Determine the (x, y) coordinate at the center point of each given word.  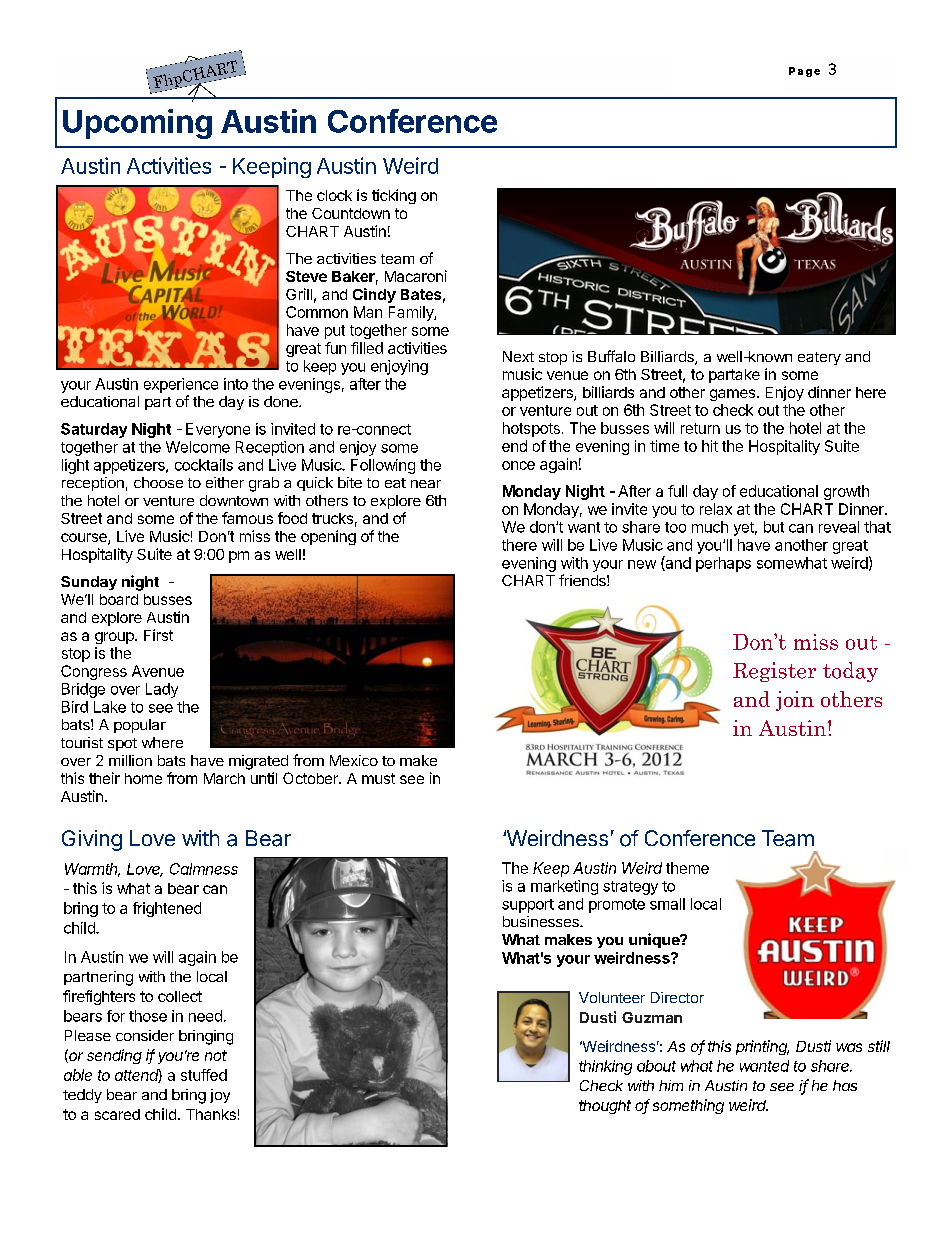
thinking (605, 1067)
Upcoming (137, 124)
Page (804, 72)
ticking (394, 196)
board (119, 599)
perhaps (723, 564)
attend (138, 1076)
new (642, 564)
